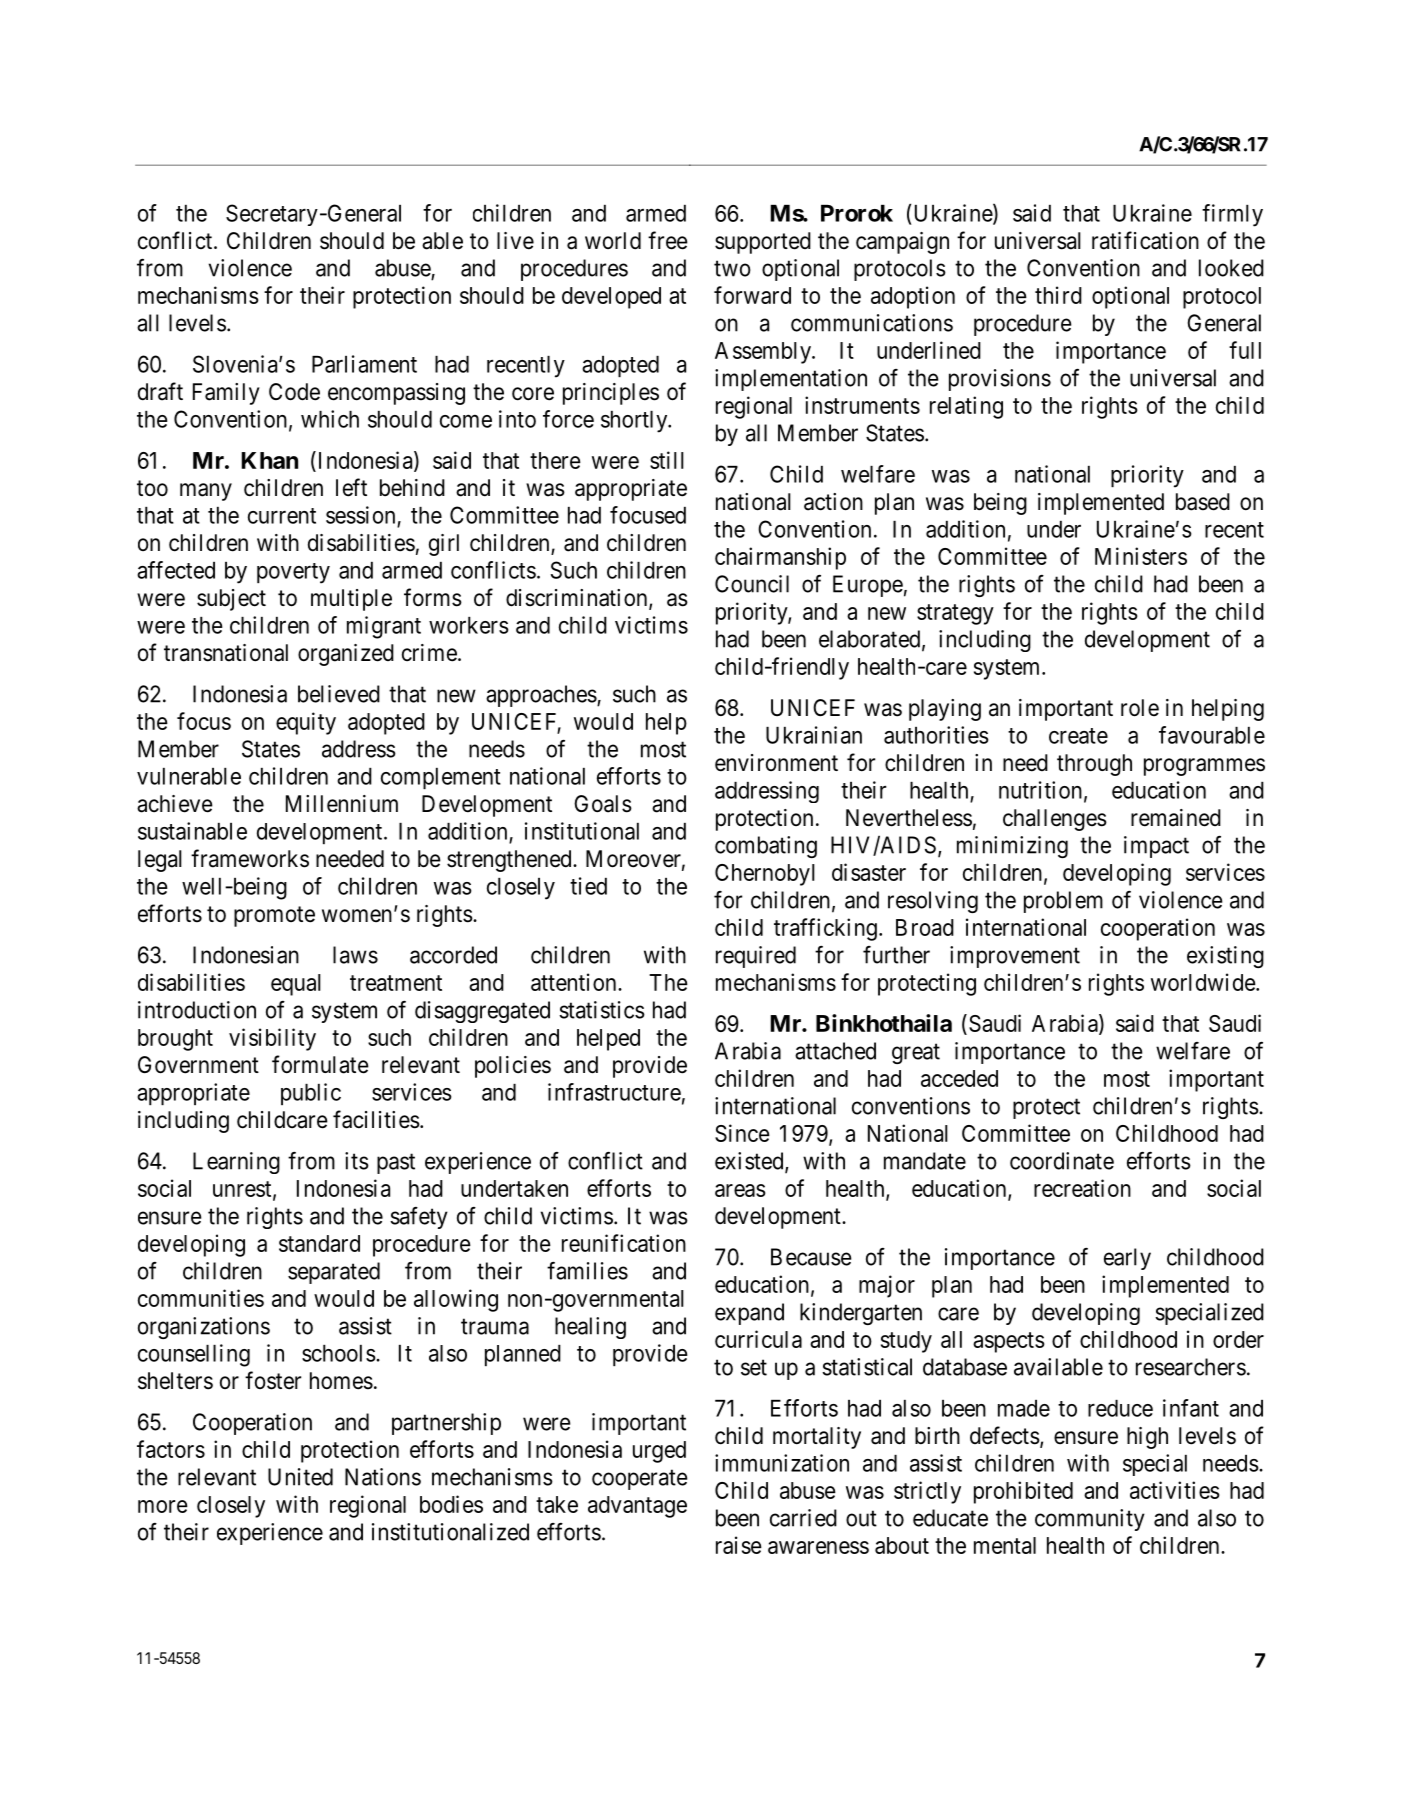 Image resolution: width=1401 pixels, height=1813 pixels. What do you see at coordinates (364, 364) in the screenshot?
I see `Parliament` at bounding box center [364, 364].
